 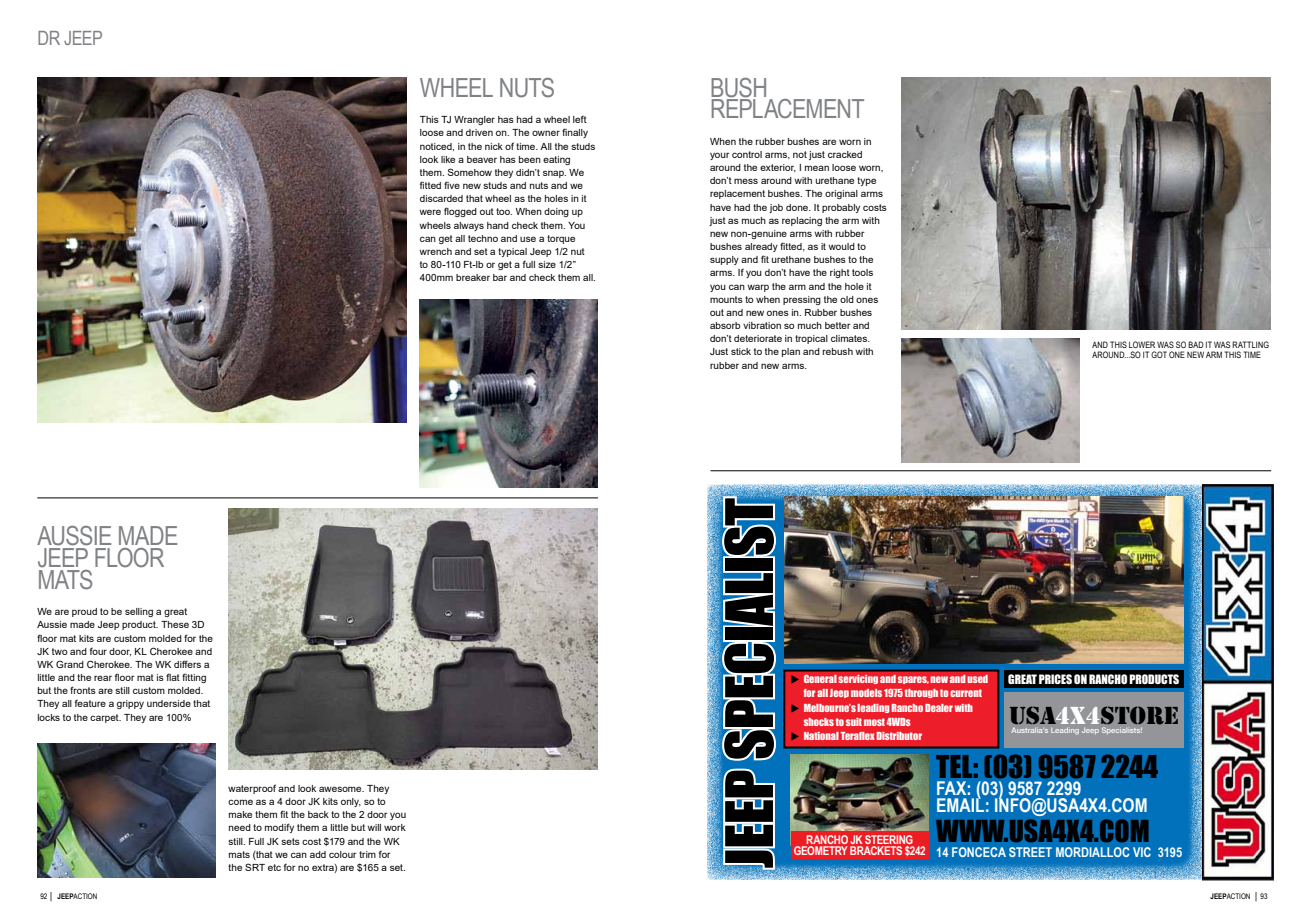 I want to click on General, so click(x=820, y=678).
